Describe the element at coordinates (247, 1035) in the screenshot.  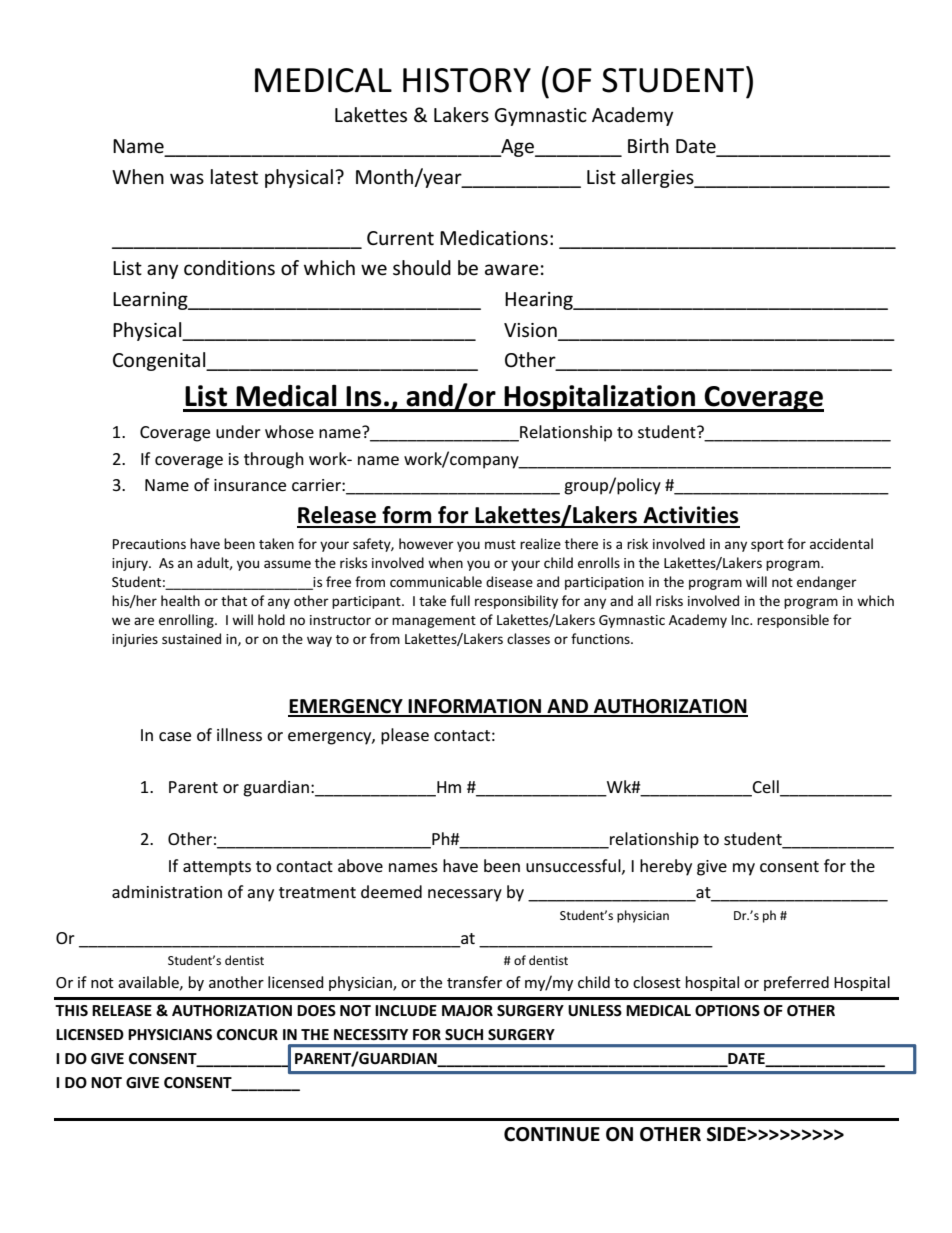
I see `CONCUR` at that location.
